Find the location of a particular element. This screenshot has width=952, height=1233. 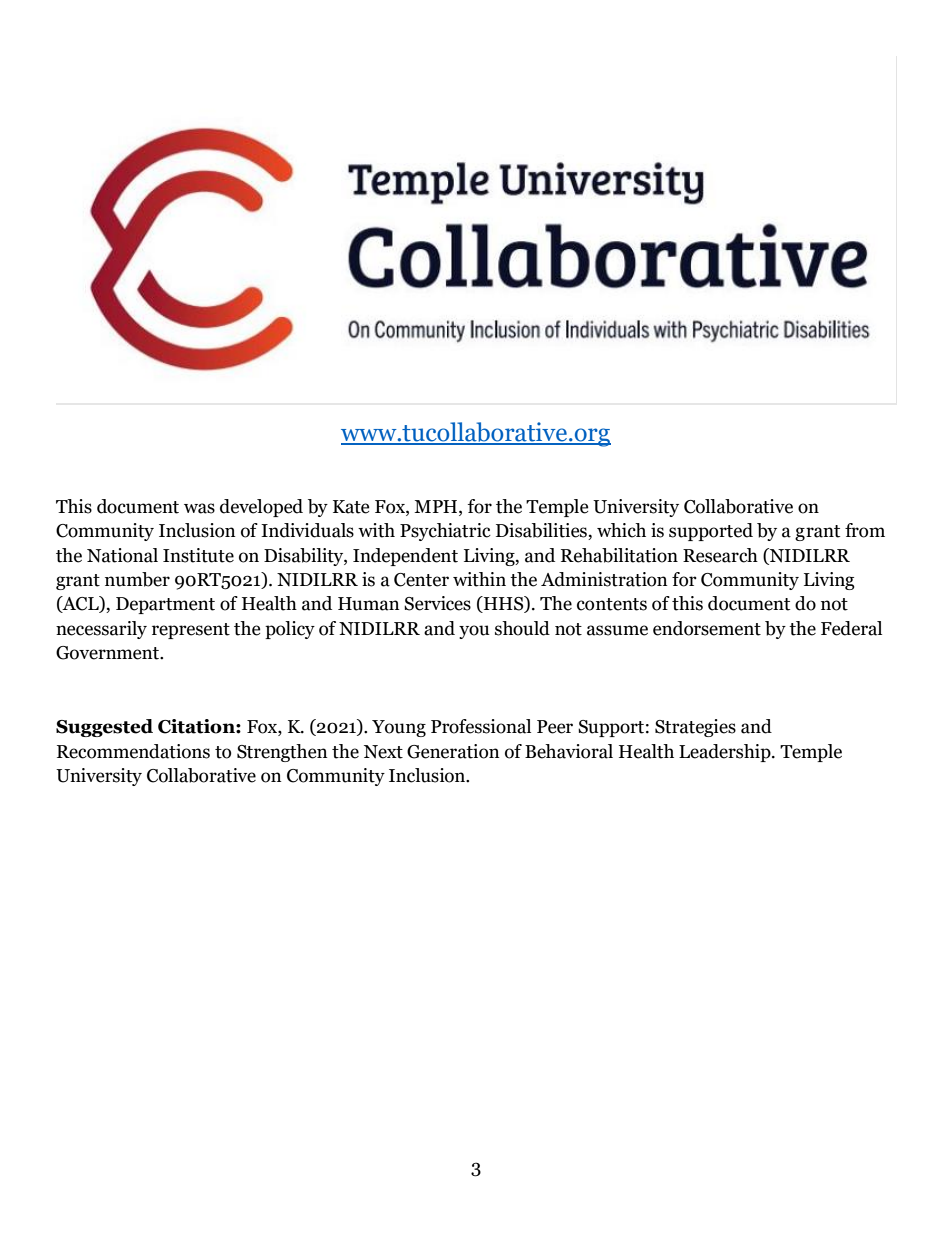

should is located at coordinates (522, 628).
